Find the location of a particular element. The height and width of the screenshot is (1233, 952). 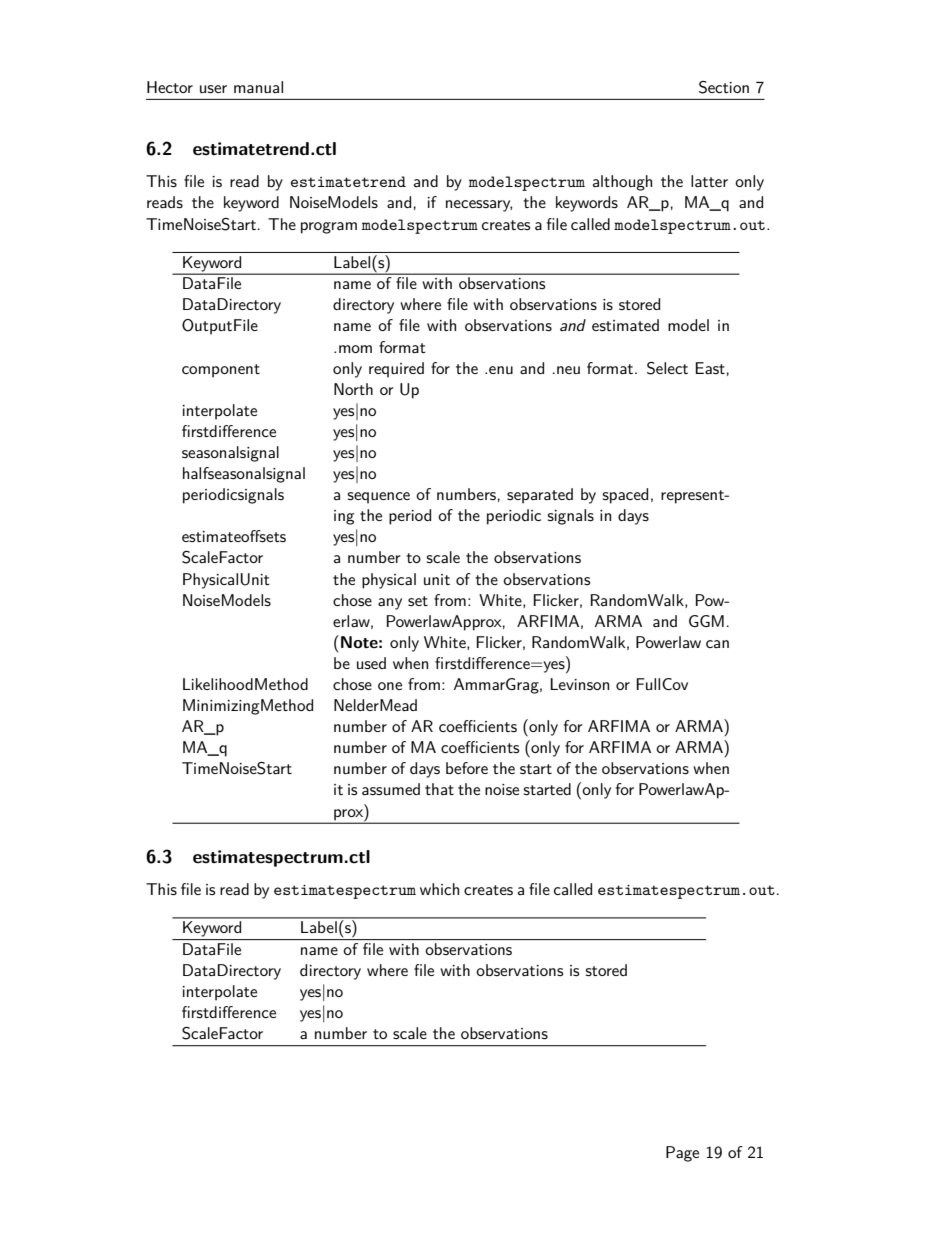

that is located at coordinates (439, 789).
